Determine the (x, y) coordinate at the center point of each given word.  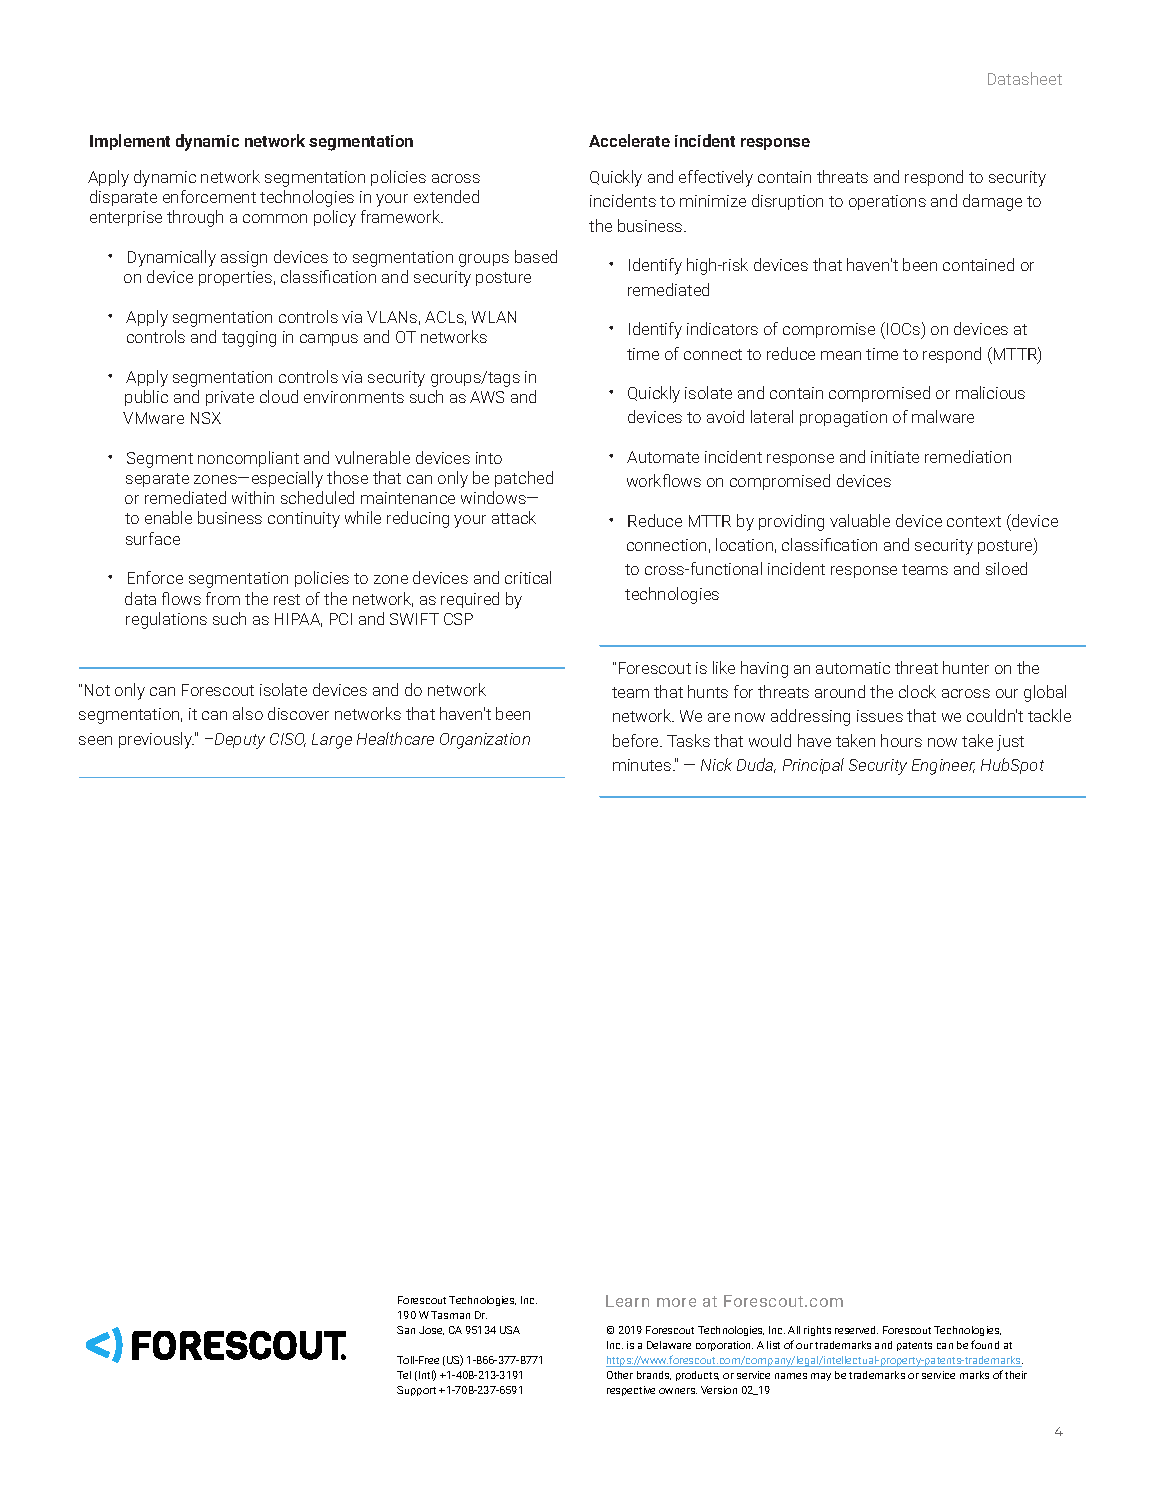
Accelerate (629, 140)
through (195, 218)
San (406, 1330)
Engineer (943, 767)
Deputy (240, 741)
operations (887, 202)
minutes (643, 765)
